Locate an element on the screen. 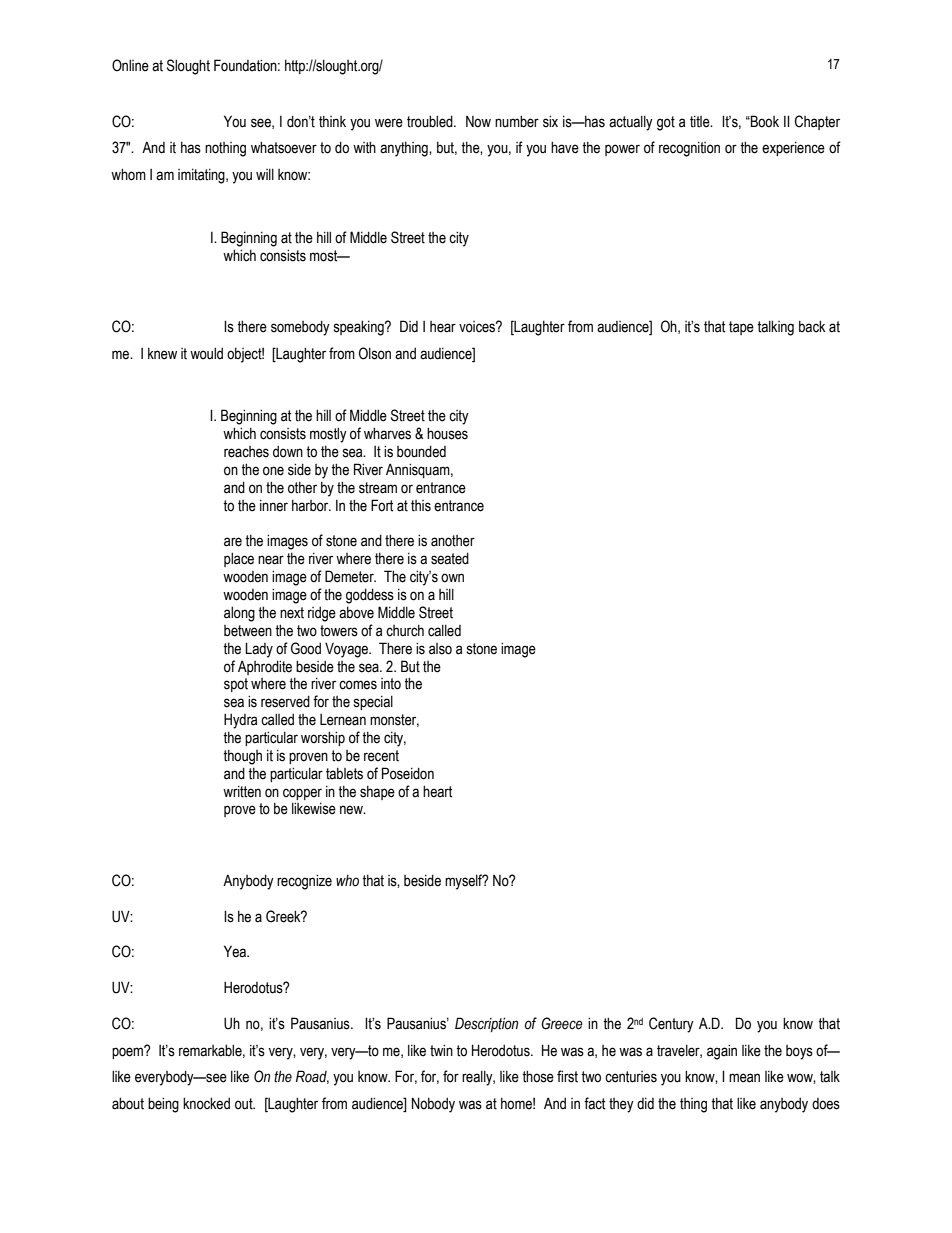 This screenshot has width=952, height=1233. knocked is located at coordinates (206, 1103).
